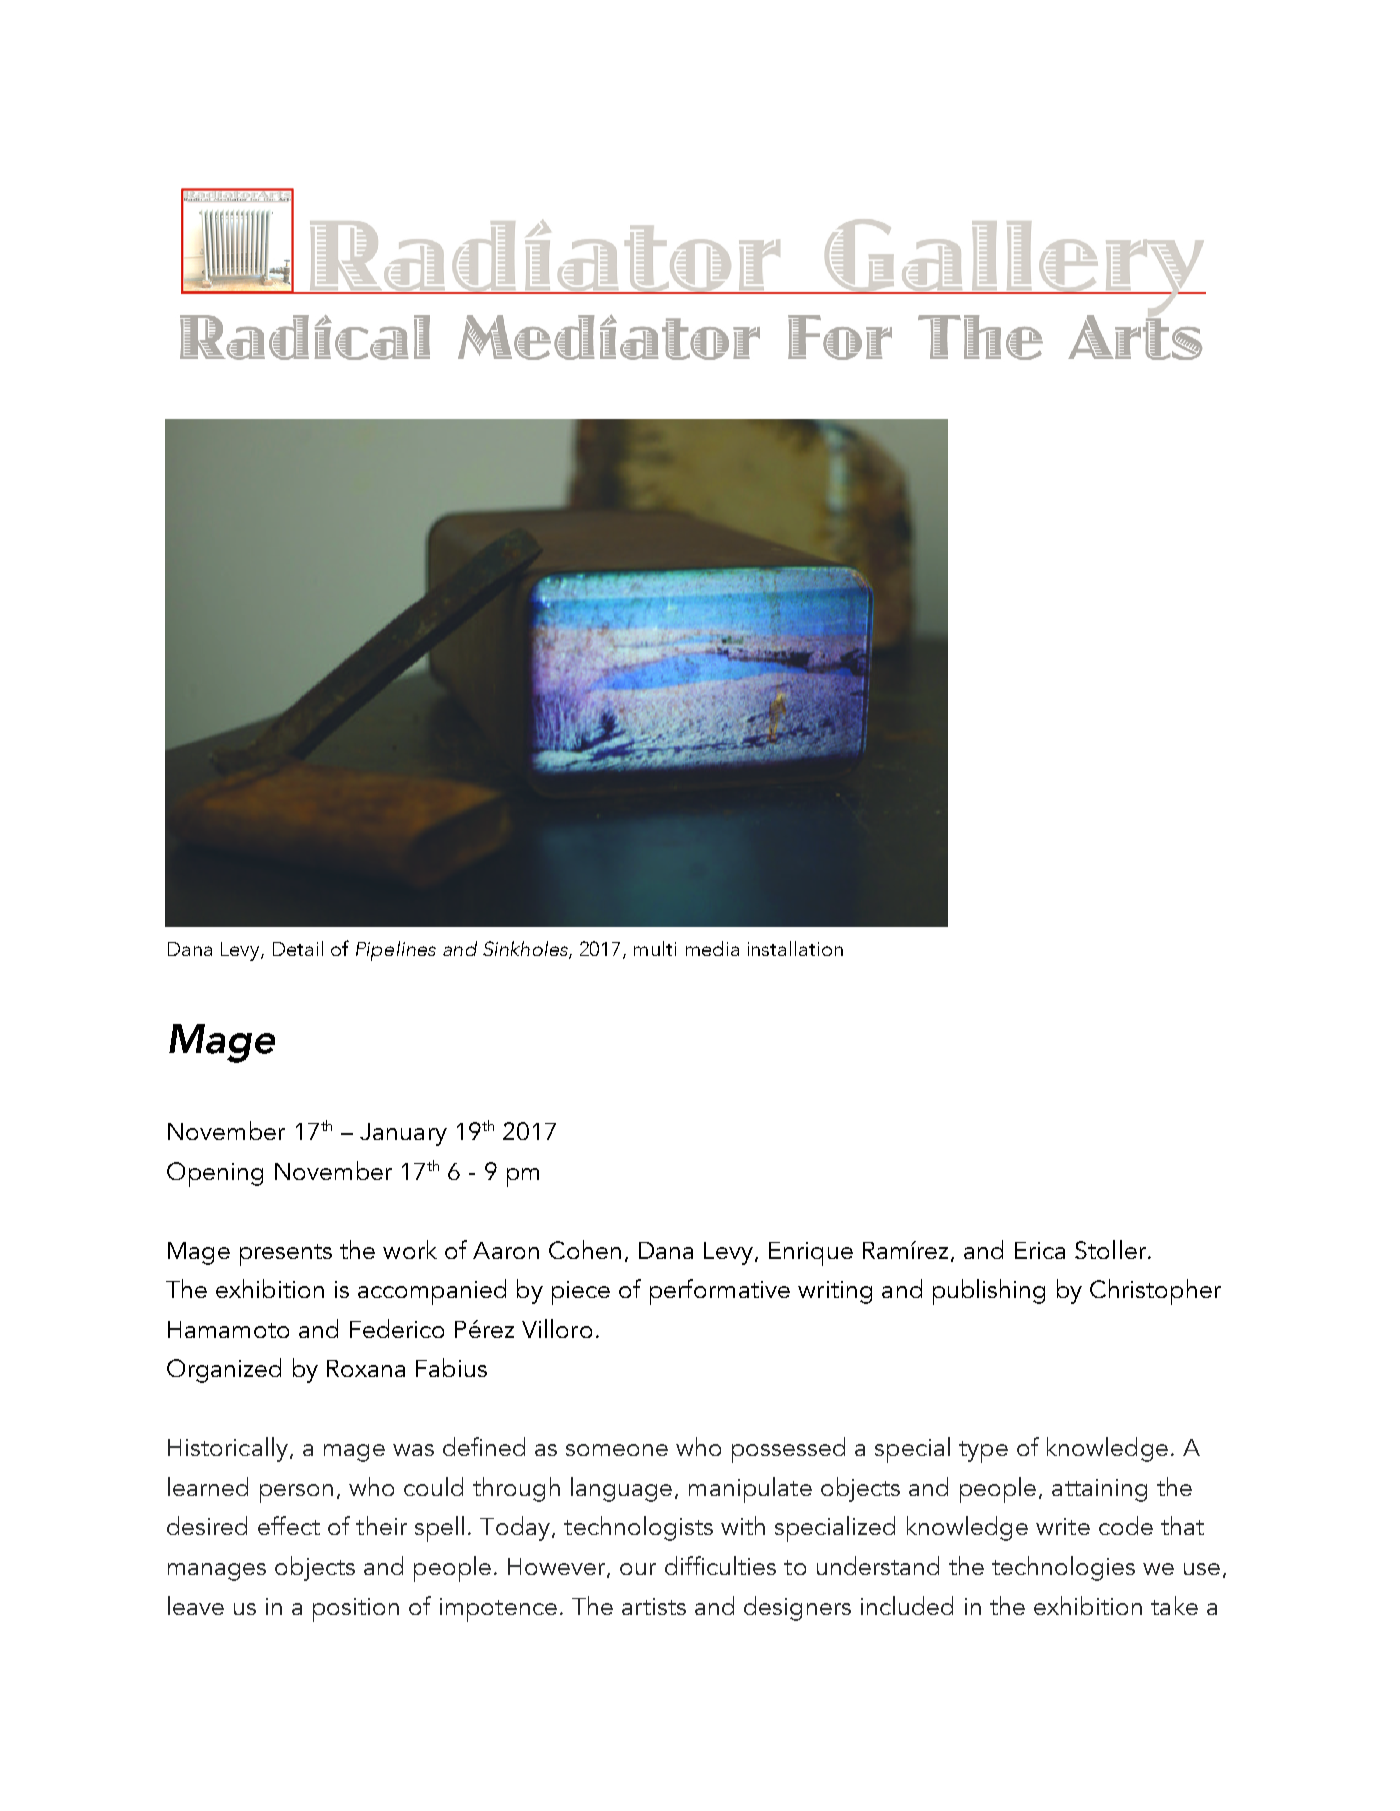 This screenshot has width=1400, height=1811. What do you see at coordinates (712, 948) in the screenshot?
I see `media` at bounding box center [712, 948].
